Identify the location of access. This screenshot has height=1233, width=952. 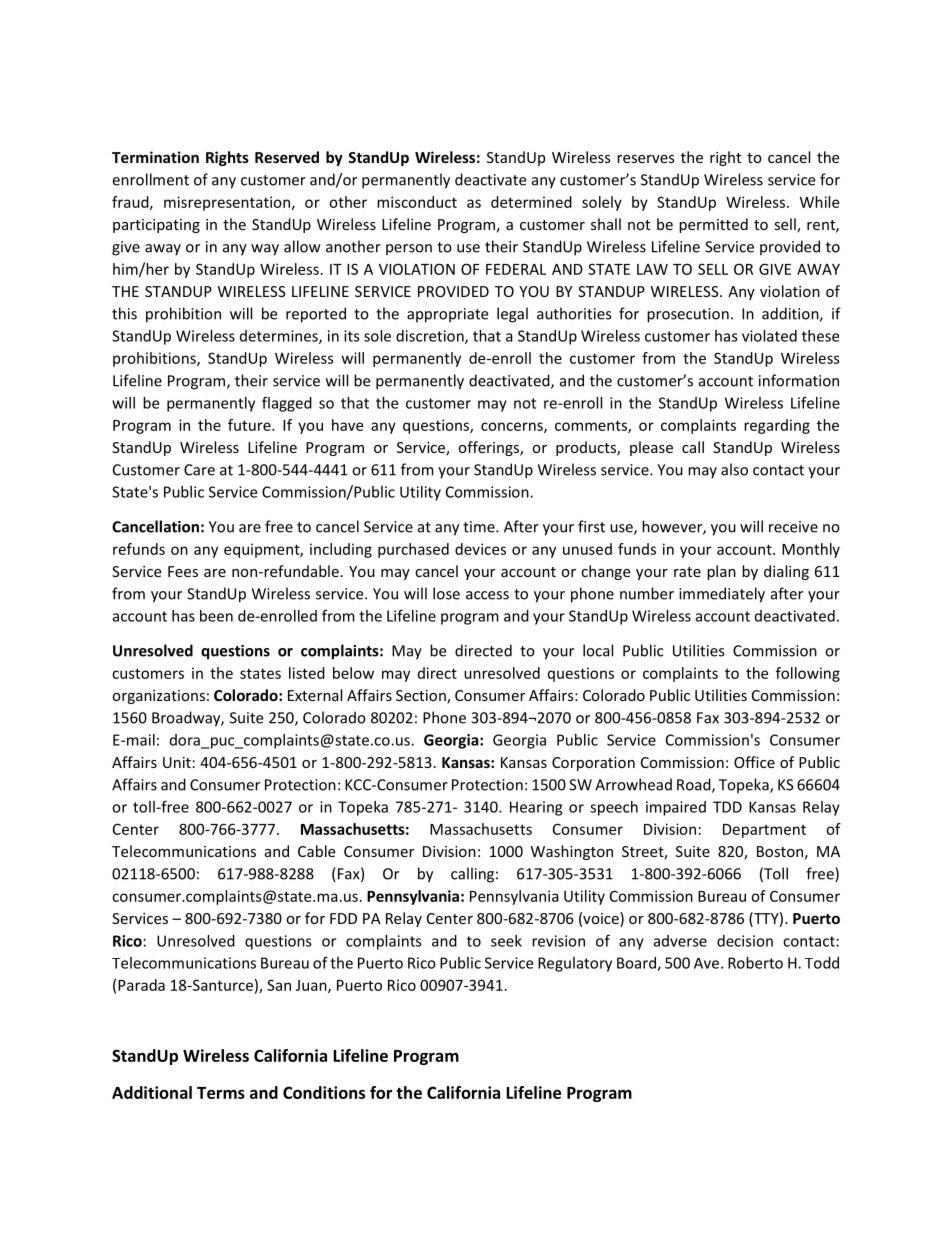
(487, 595).
